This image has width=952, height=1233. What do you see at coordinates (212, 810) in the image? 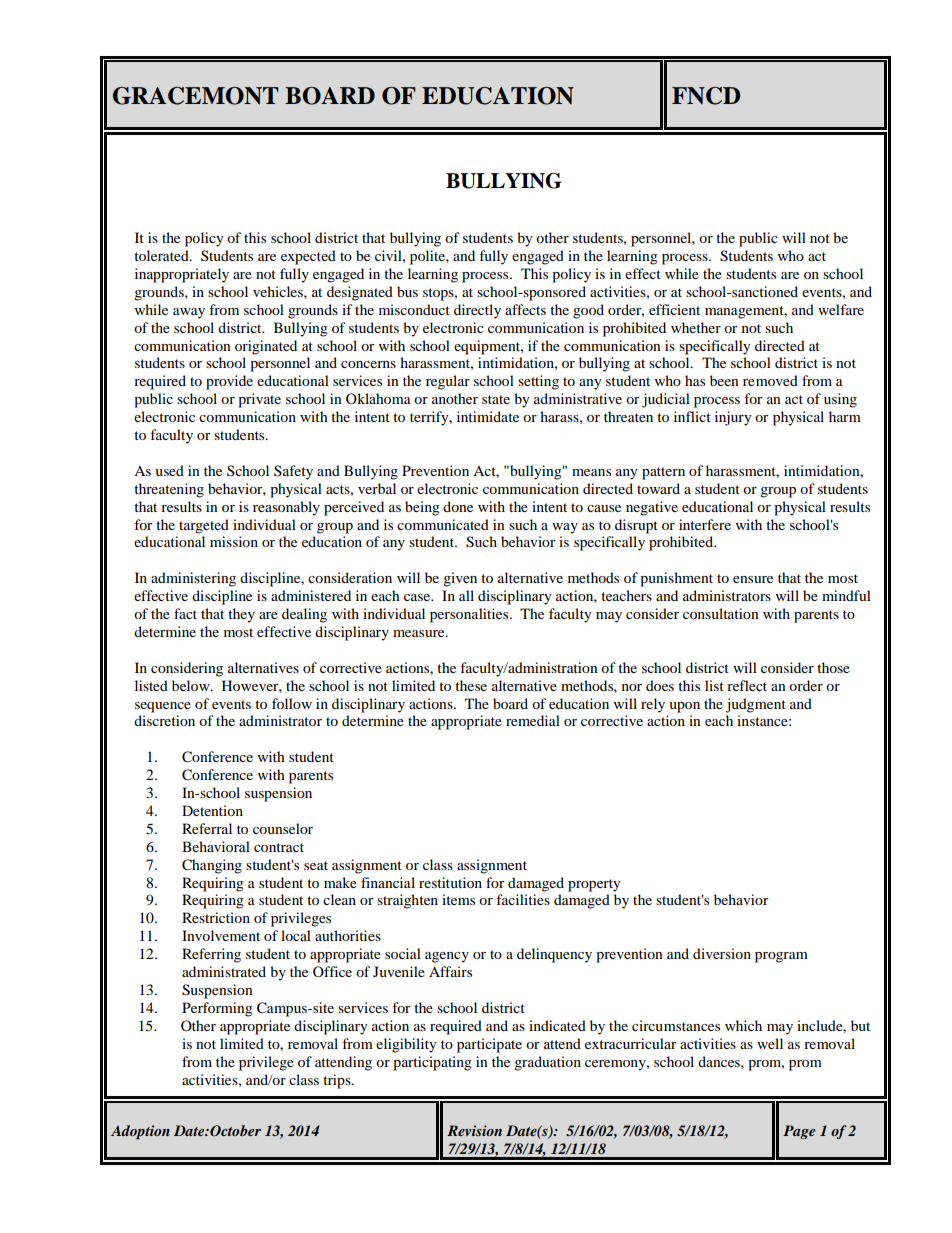
I see `Detention` at bounding box center [212, 810].
